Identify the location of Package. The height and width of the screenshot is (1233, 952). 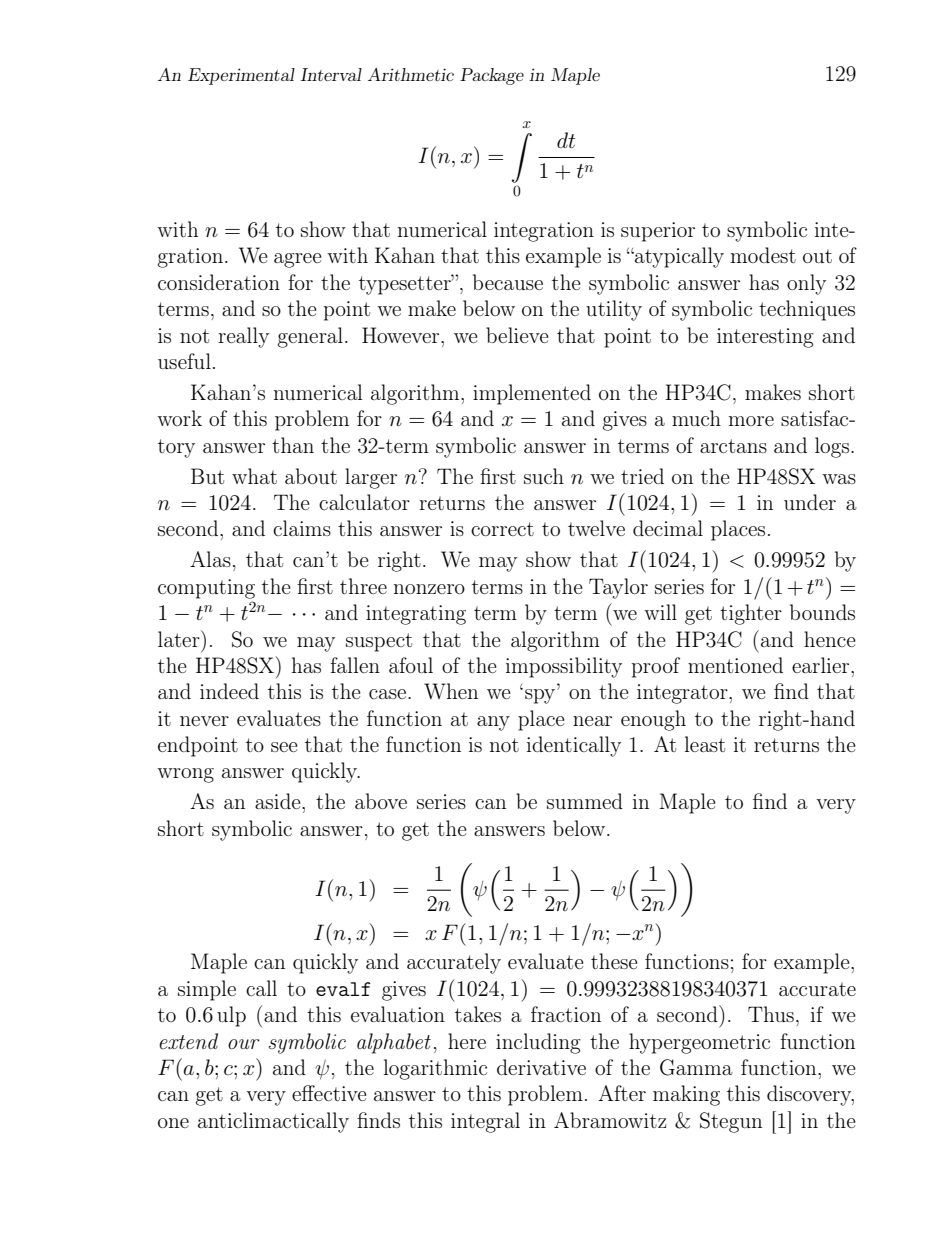
(492, 76).
